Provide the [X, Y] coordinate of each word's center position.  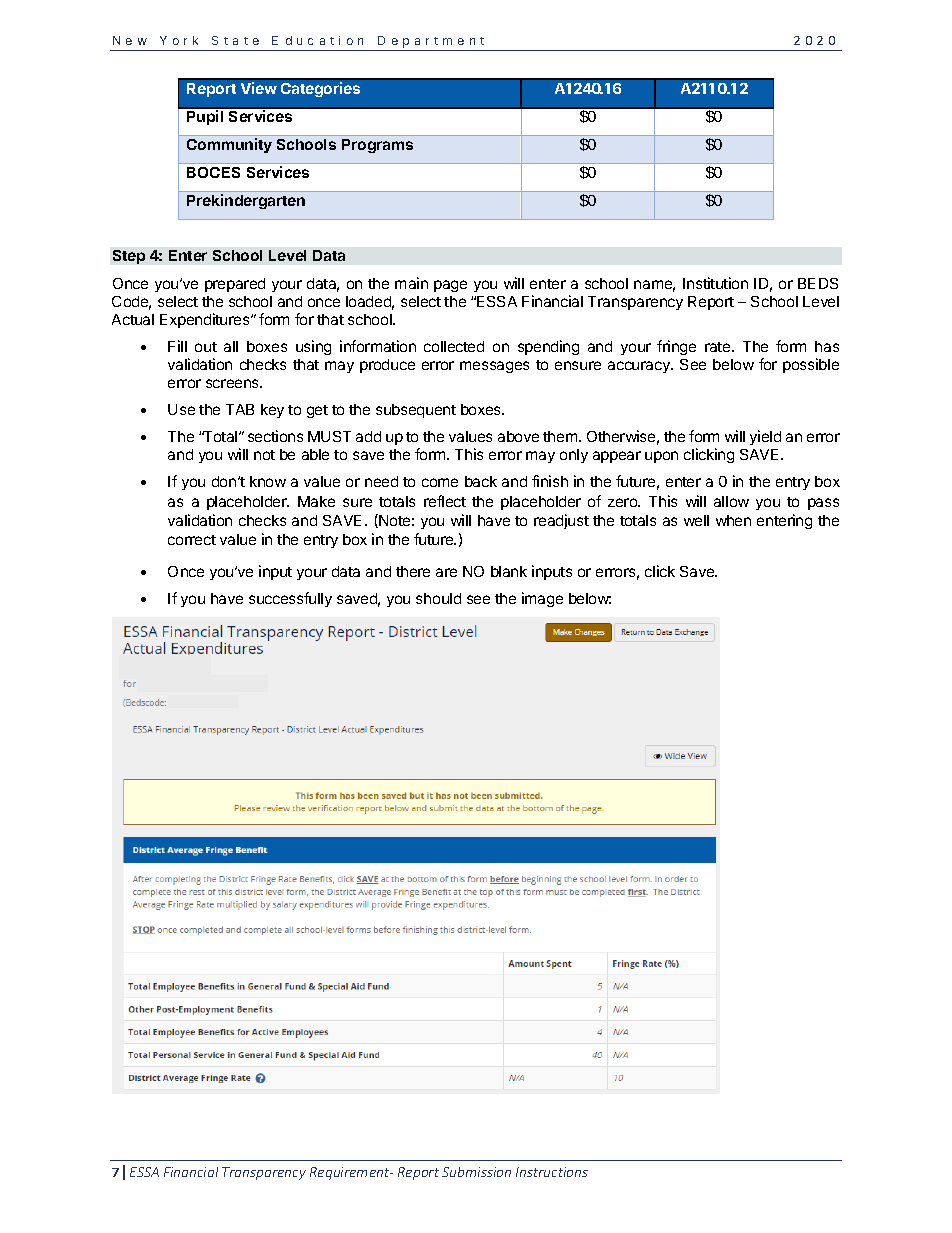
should [438, 598]
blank [509, 571]
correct [192, 540]
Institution [715, 283]
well [696, 520]
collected [454, 346]
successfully [290, 599]
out [206, 347]
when [733, 520]
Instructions [552, 1172]
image [542, 599]
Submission [476, 1172]
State [235, 40]
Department [431, 42]
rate [719, 347]
